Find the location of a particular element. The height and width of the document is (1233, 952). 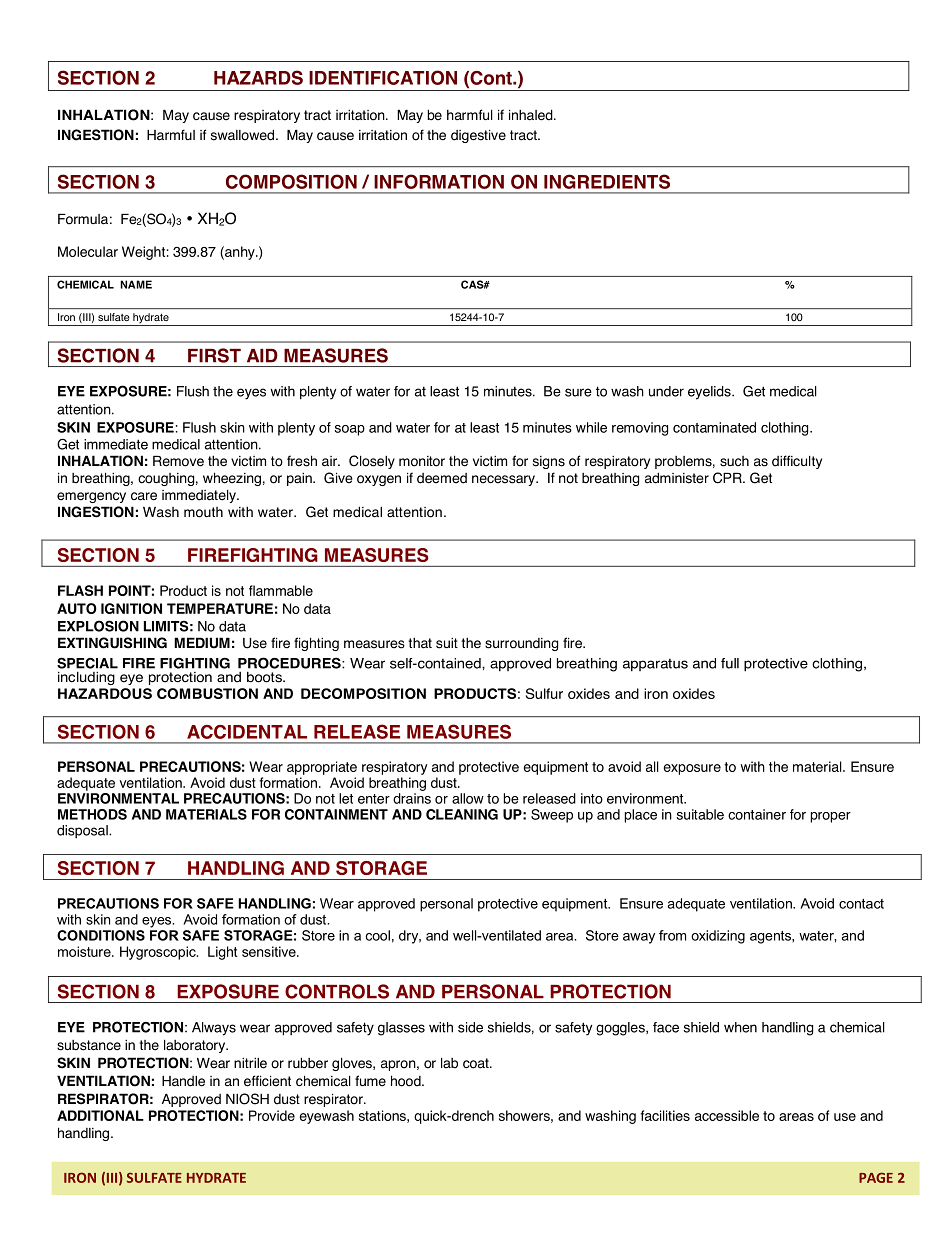

INGREDIENTS is located at coordinates (607, 181).
